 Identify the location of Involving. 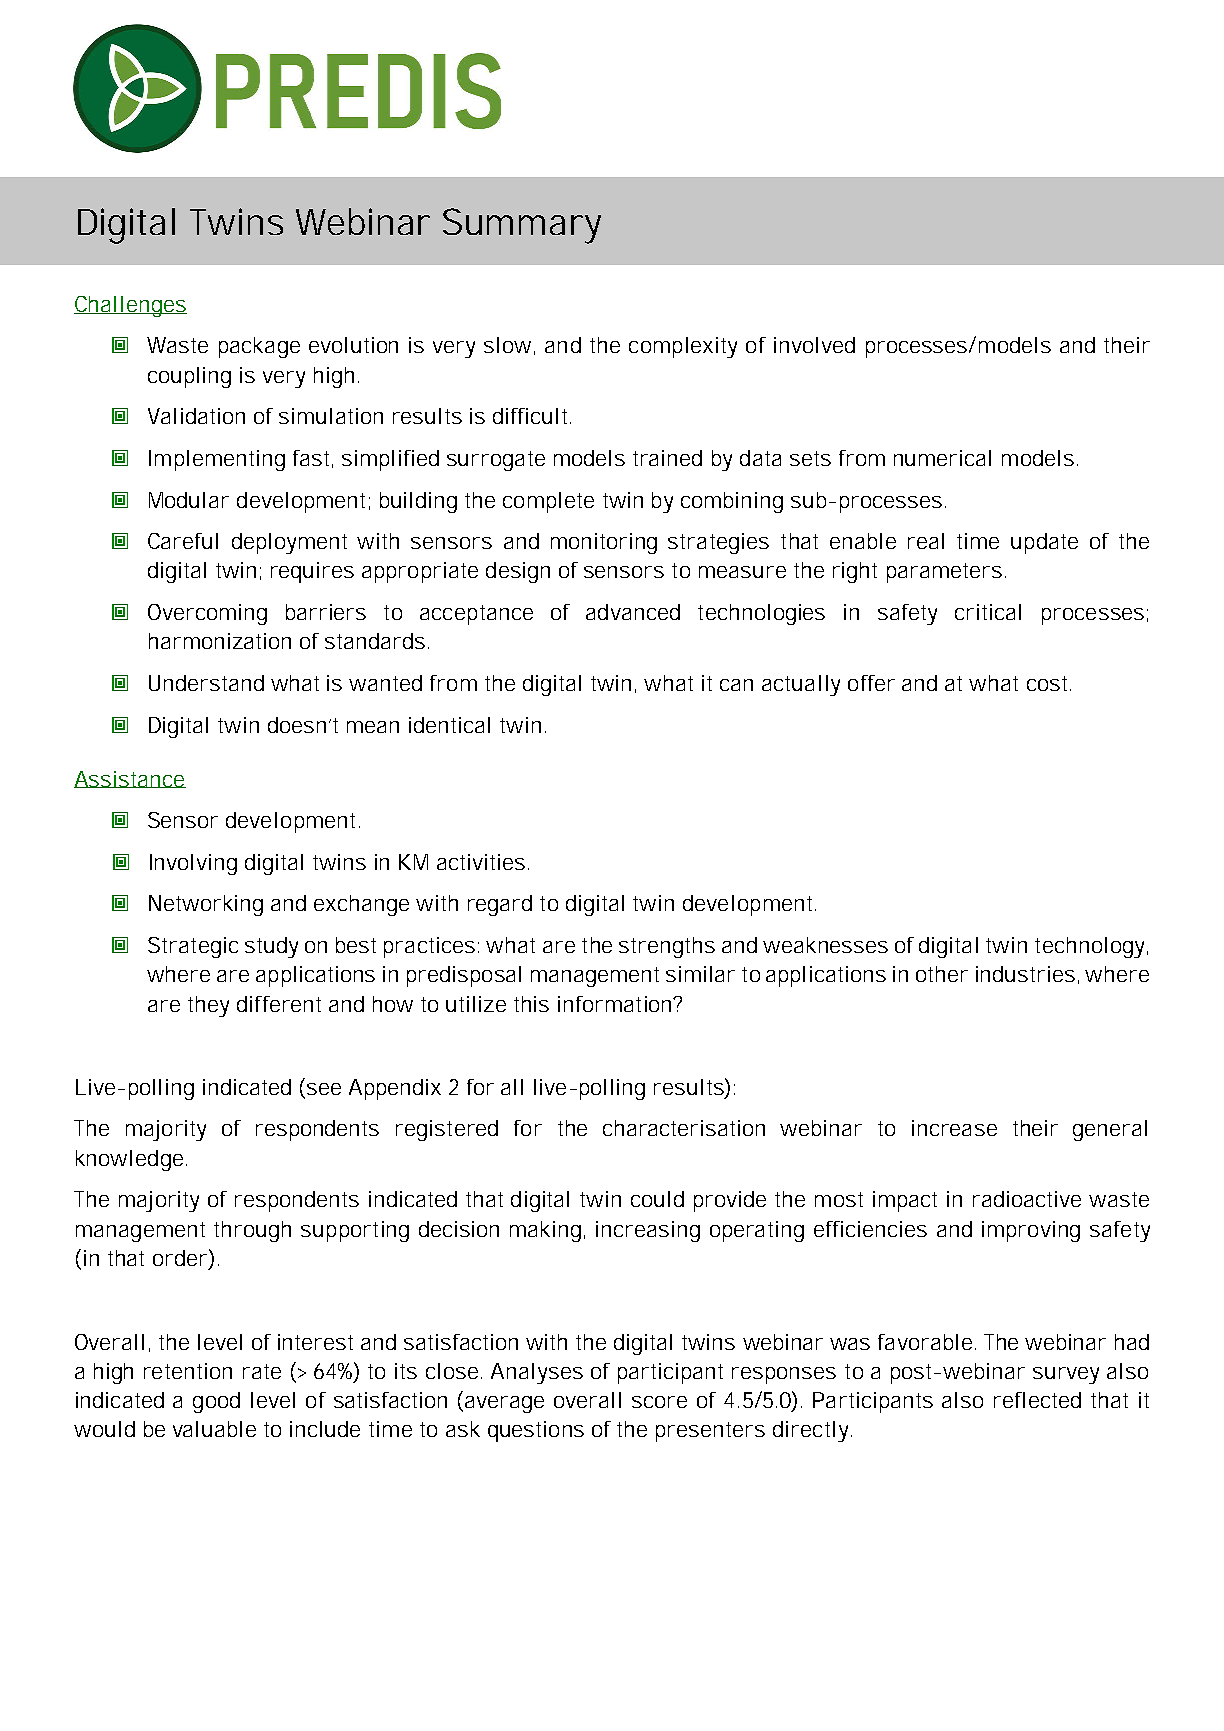
(193, 864).
